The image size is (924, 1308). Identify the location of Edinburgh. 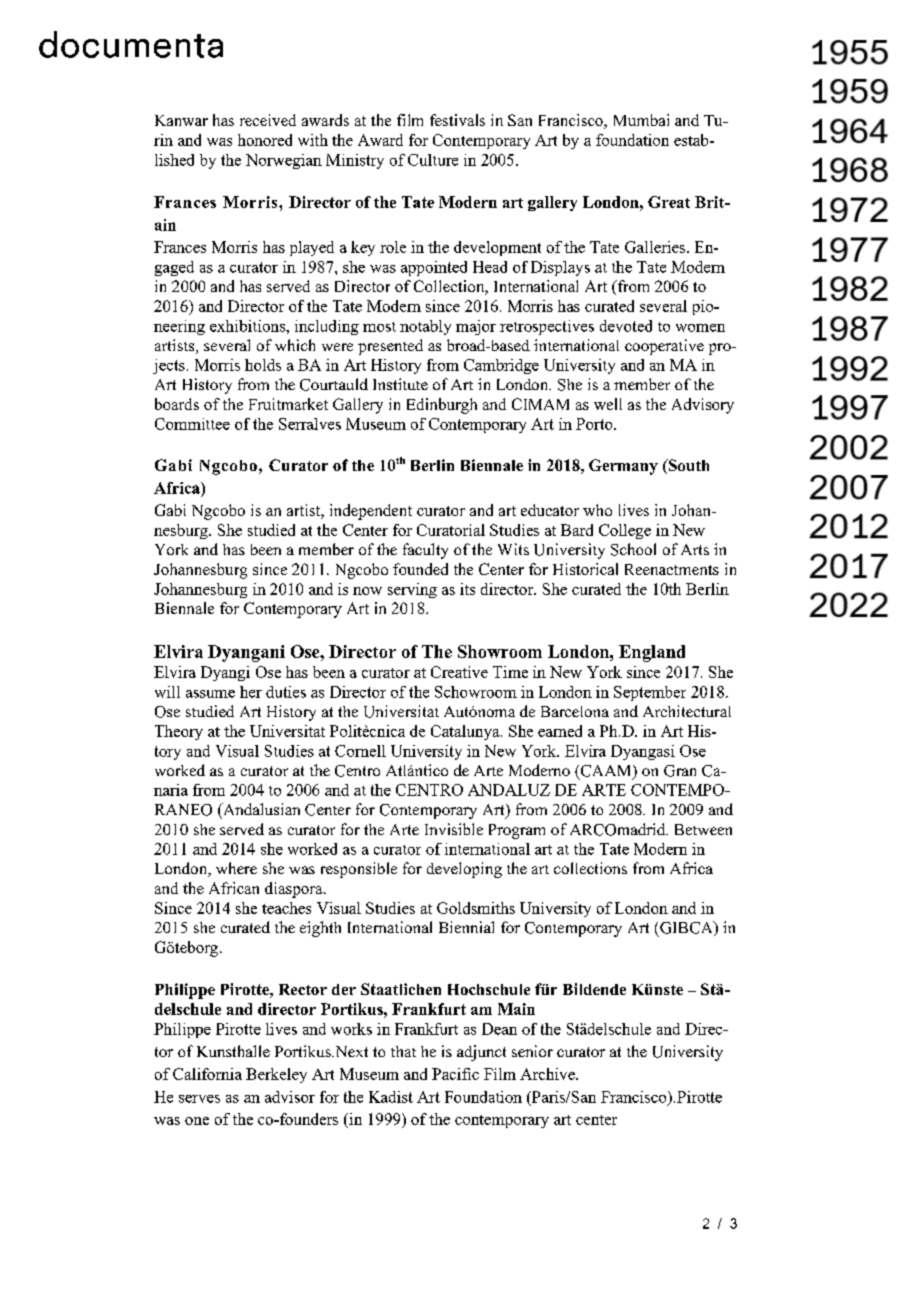
(442, 406).
